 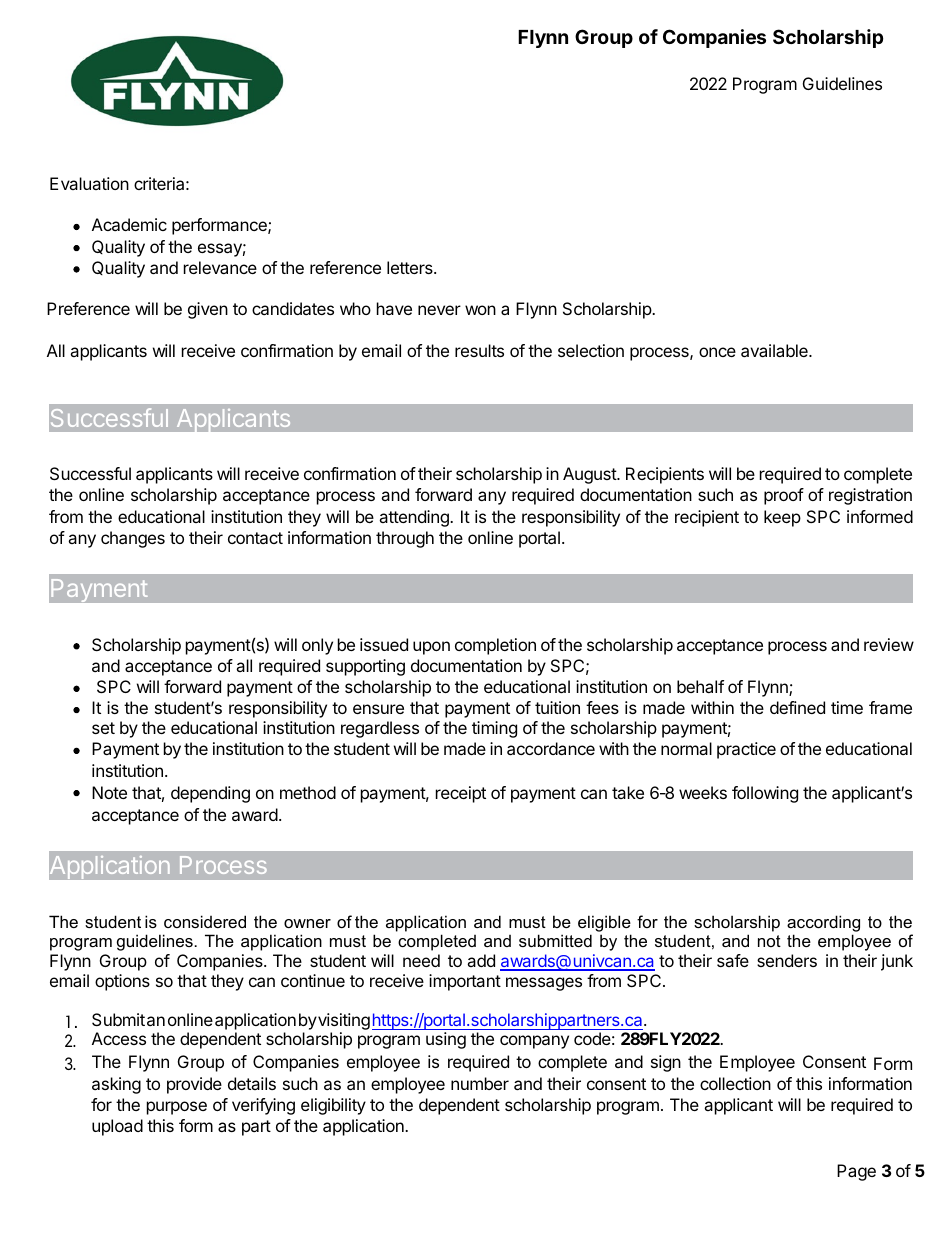 I want to click on Page, so click(x=856, y=1172).
